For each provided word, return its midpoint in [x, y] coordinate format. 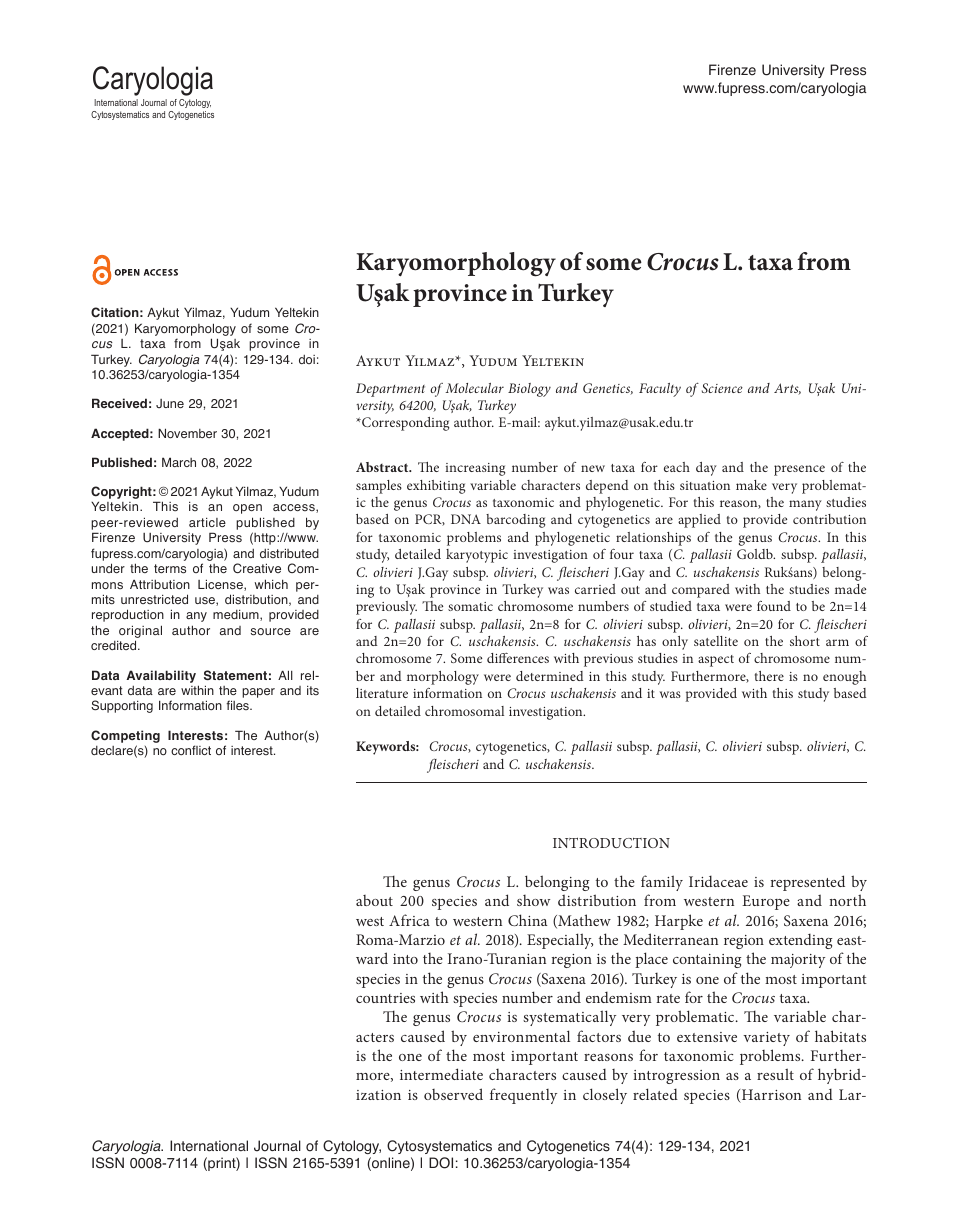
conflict [191, 750]
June [170, 403]
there [769, 676]
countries [385, 998]
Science [722, 388]
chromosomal [464, 711]
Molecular [474, 388]
